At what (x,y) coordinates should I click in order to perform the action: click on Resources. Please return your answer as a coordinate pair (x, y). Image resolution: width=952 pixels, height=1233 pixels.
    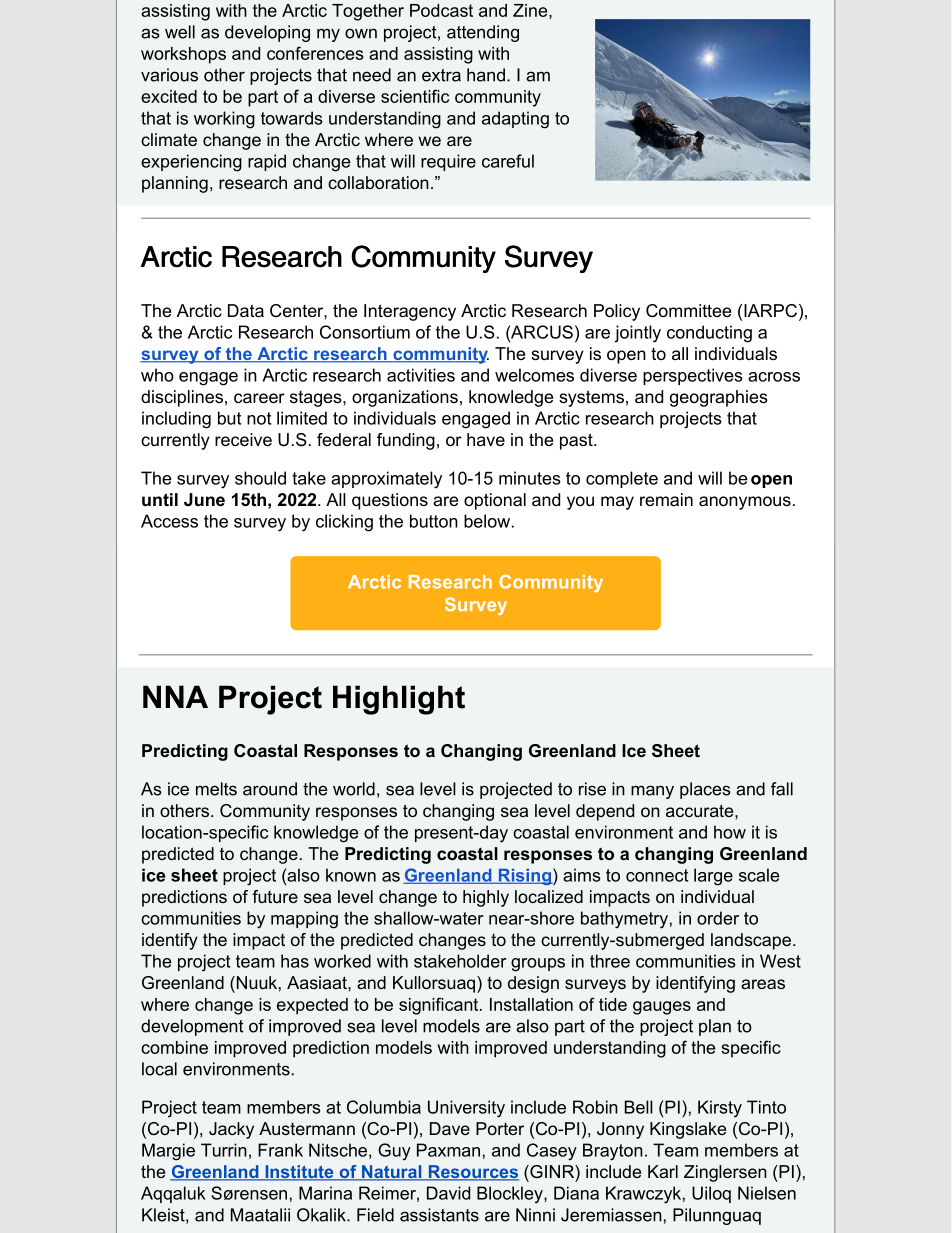
    Looking at the image, I should click on (472, 1173).
